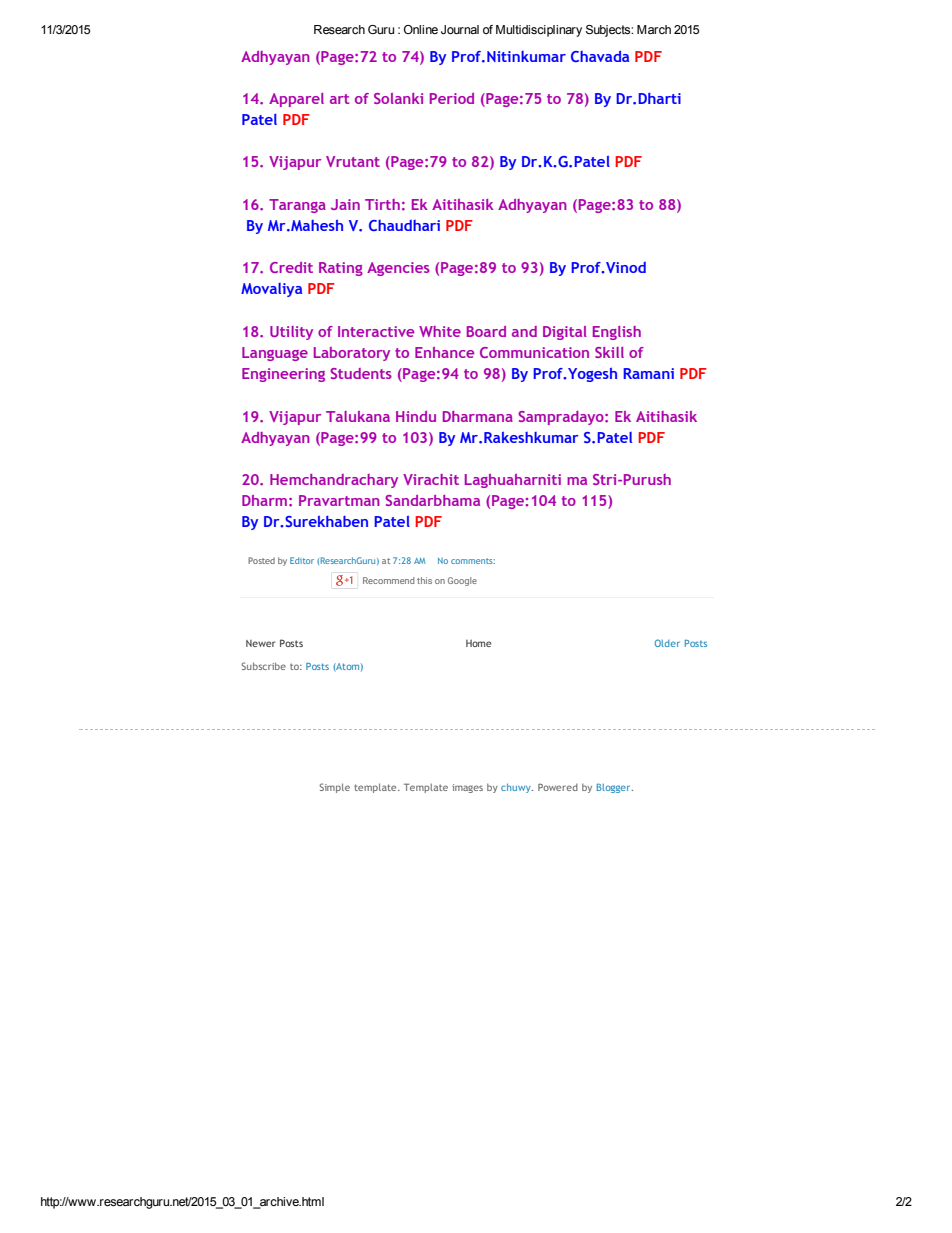  Describe the element at coordinates (283, 375) in the screenshot. I see `Engineering` at that location.
